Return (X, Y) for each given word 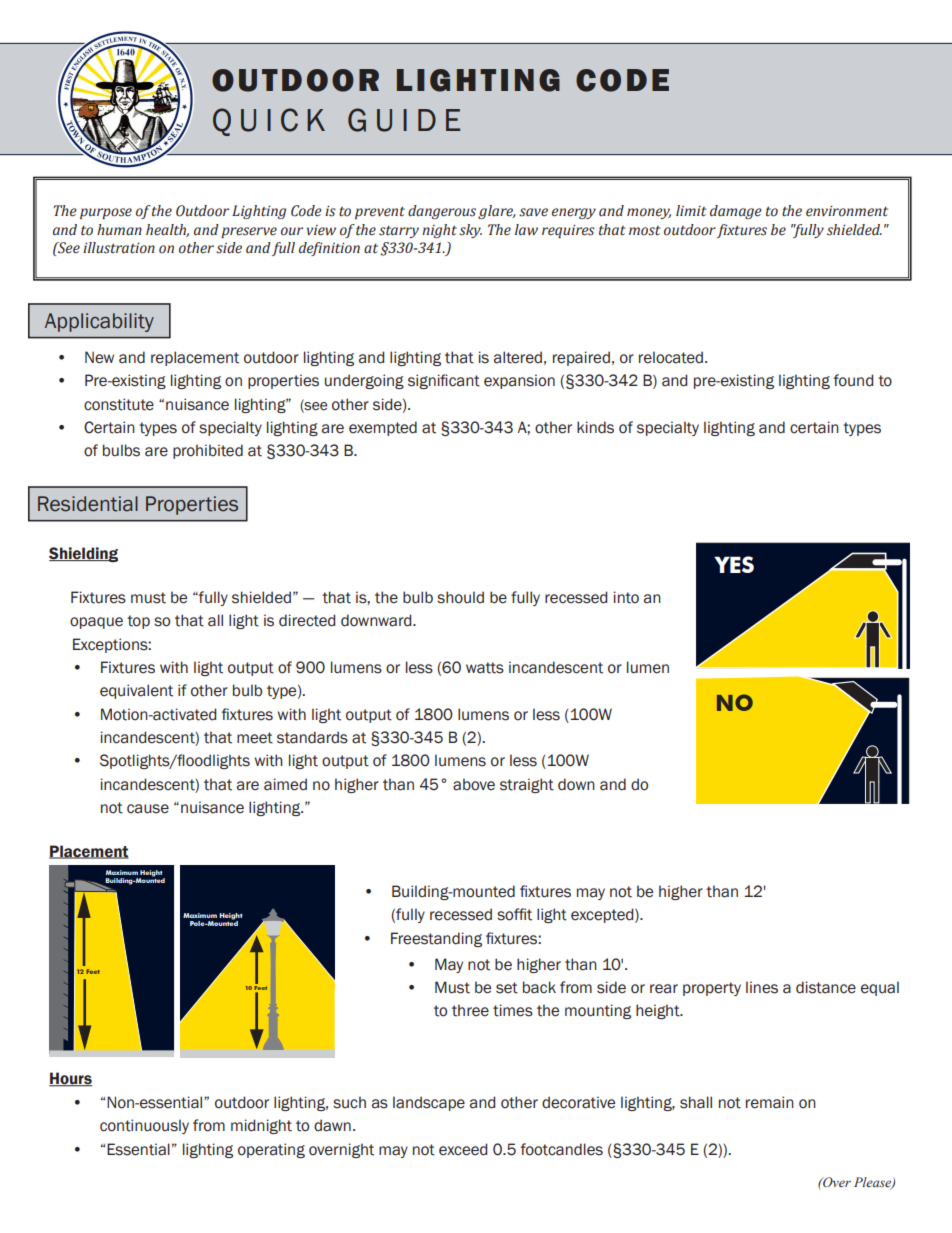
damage (735, 212)
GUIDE (404, 120)
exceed (463, 1149)
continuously (144, 1126)
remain (770, 1102)
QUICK (269, 122)
